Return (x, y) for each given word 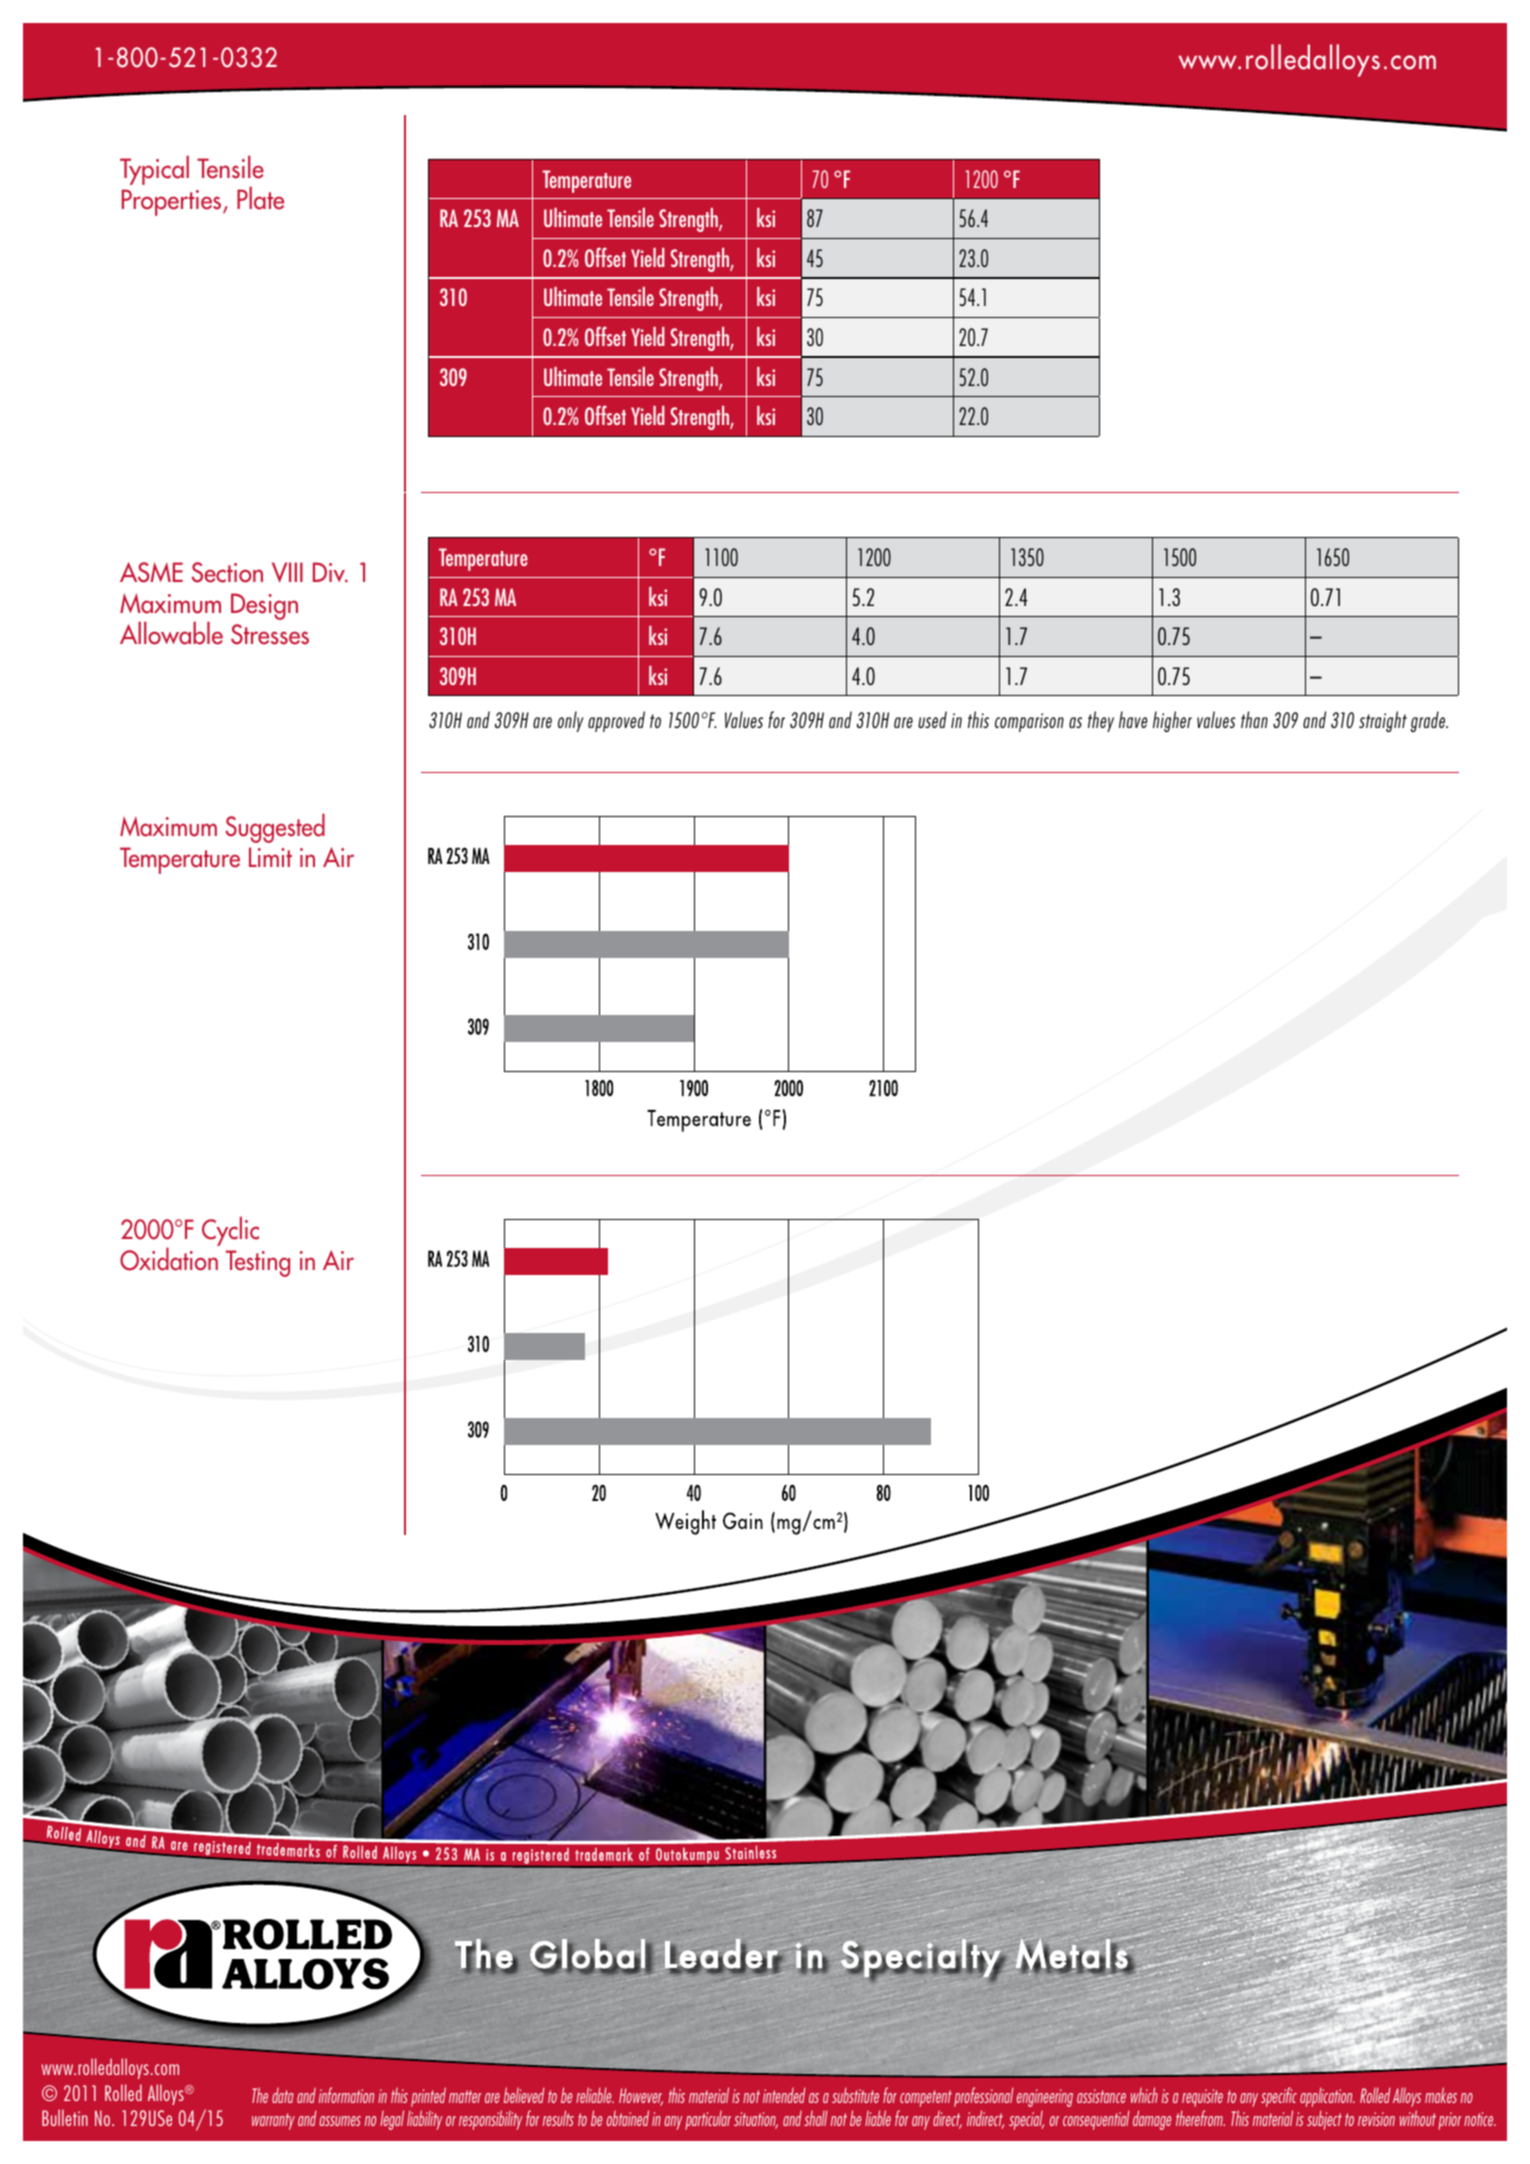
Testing (258, 1263)
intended (784, 2095)
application (1327, 2097)
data (282, 2095)
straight (1383, 721)
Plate (260, 198)
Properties (173, 202)
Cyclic (230, 1231)
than (1254, 719)
